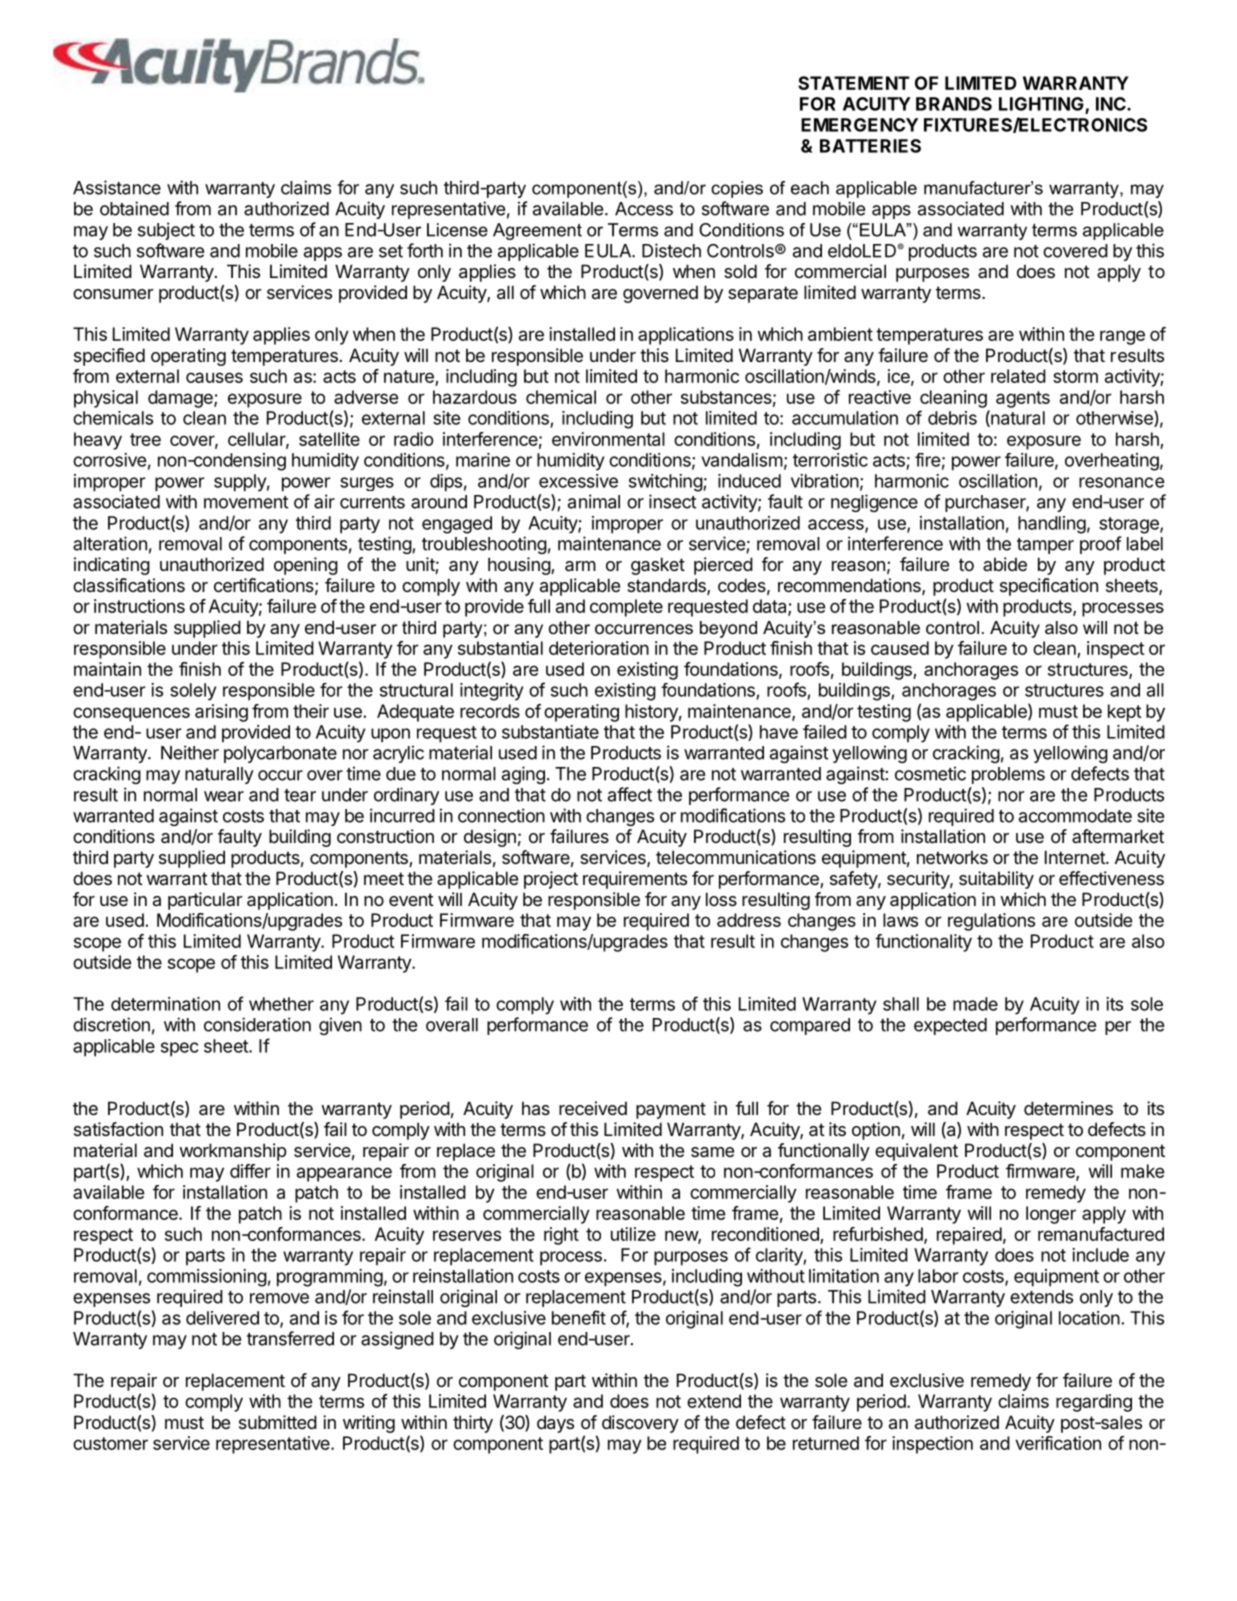  I want to click on affect, so click(630, 794).
